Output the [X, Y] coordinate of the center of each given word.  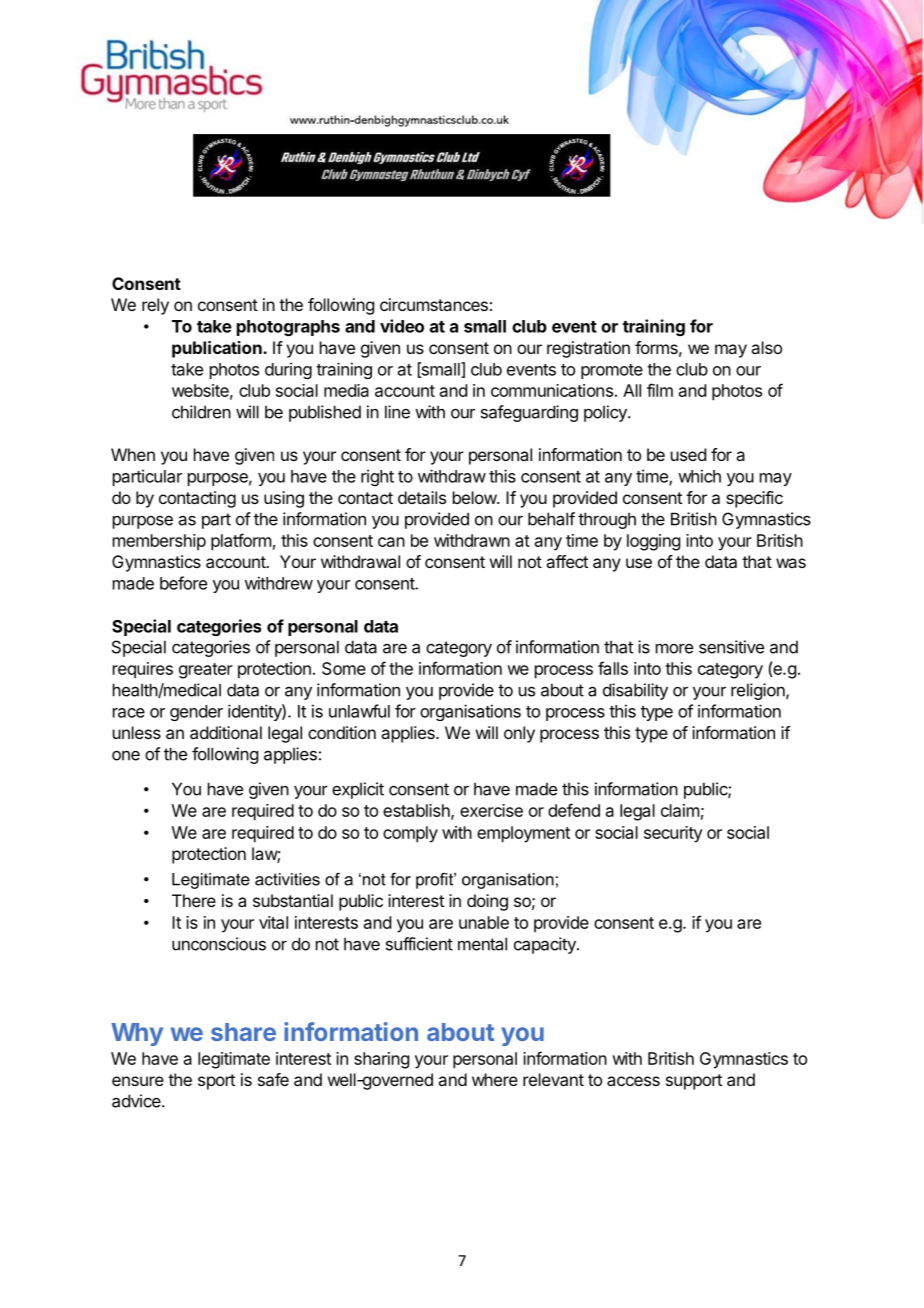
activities [287, 879]
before [183, 583]
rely [155, 306]
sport [216, 1082]
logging [653, 542]
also [766, 347]
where [495, 1079]
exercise [491, 810]
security [673, 834]
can [391, 542]
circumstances [434, 304]
